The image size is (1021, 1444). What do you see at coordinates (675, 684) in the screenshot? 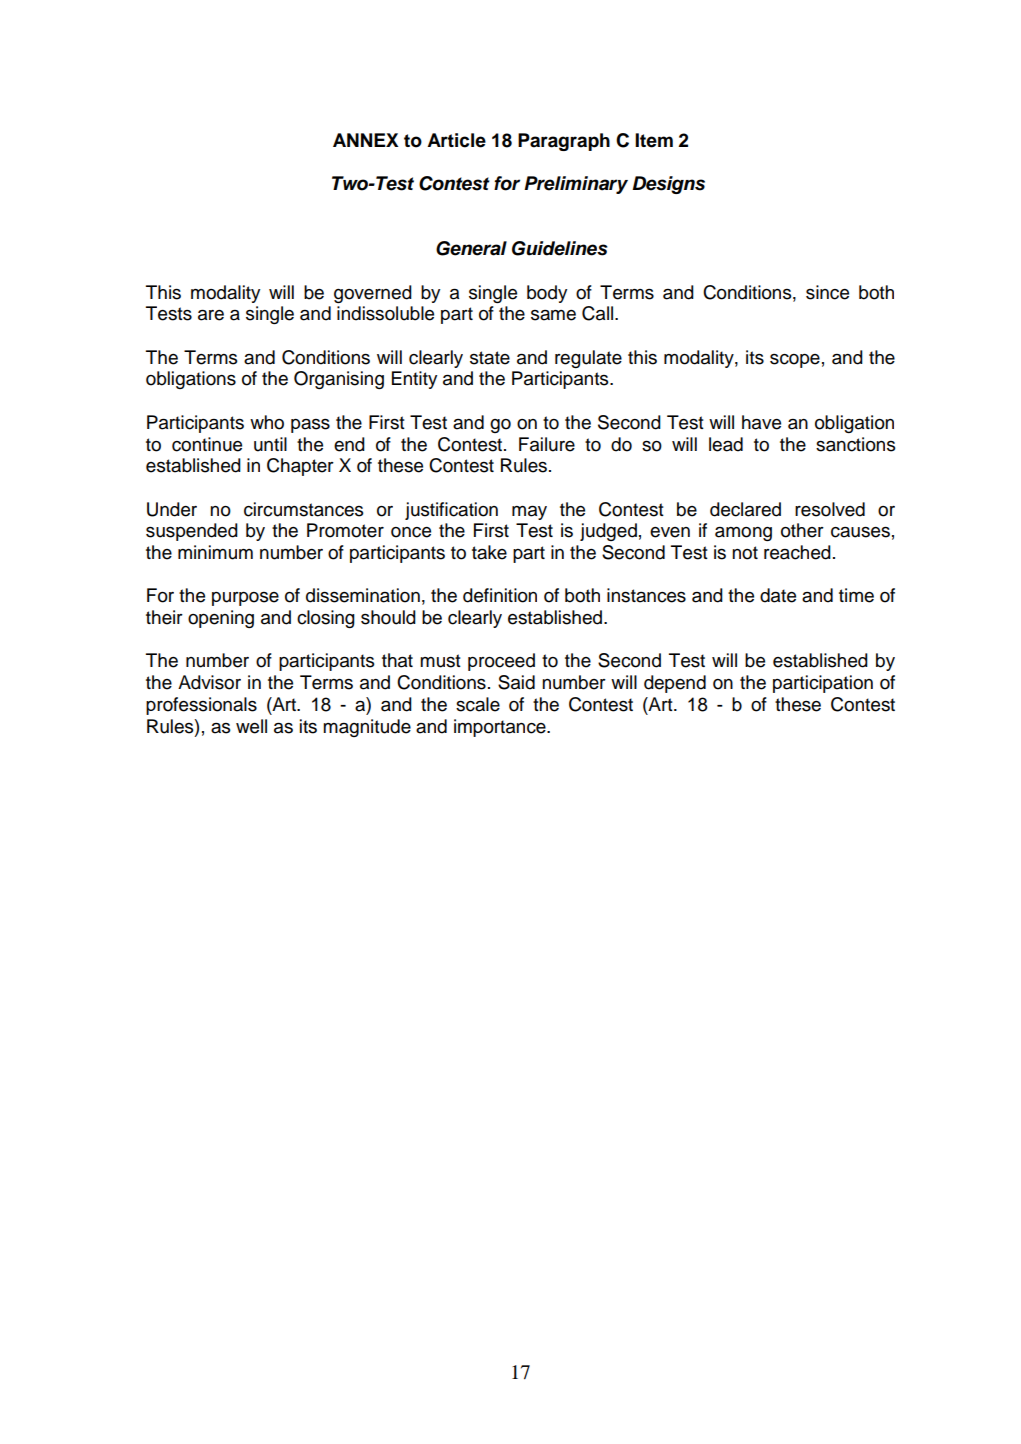
I see `depend` at bounding box center [675, 684].
